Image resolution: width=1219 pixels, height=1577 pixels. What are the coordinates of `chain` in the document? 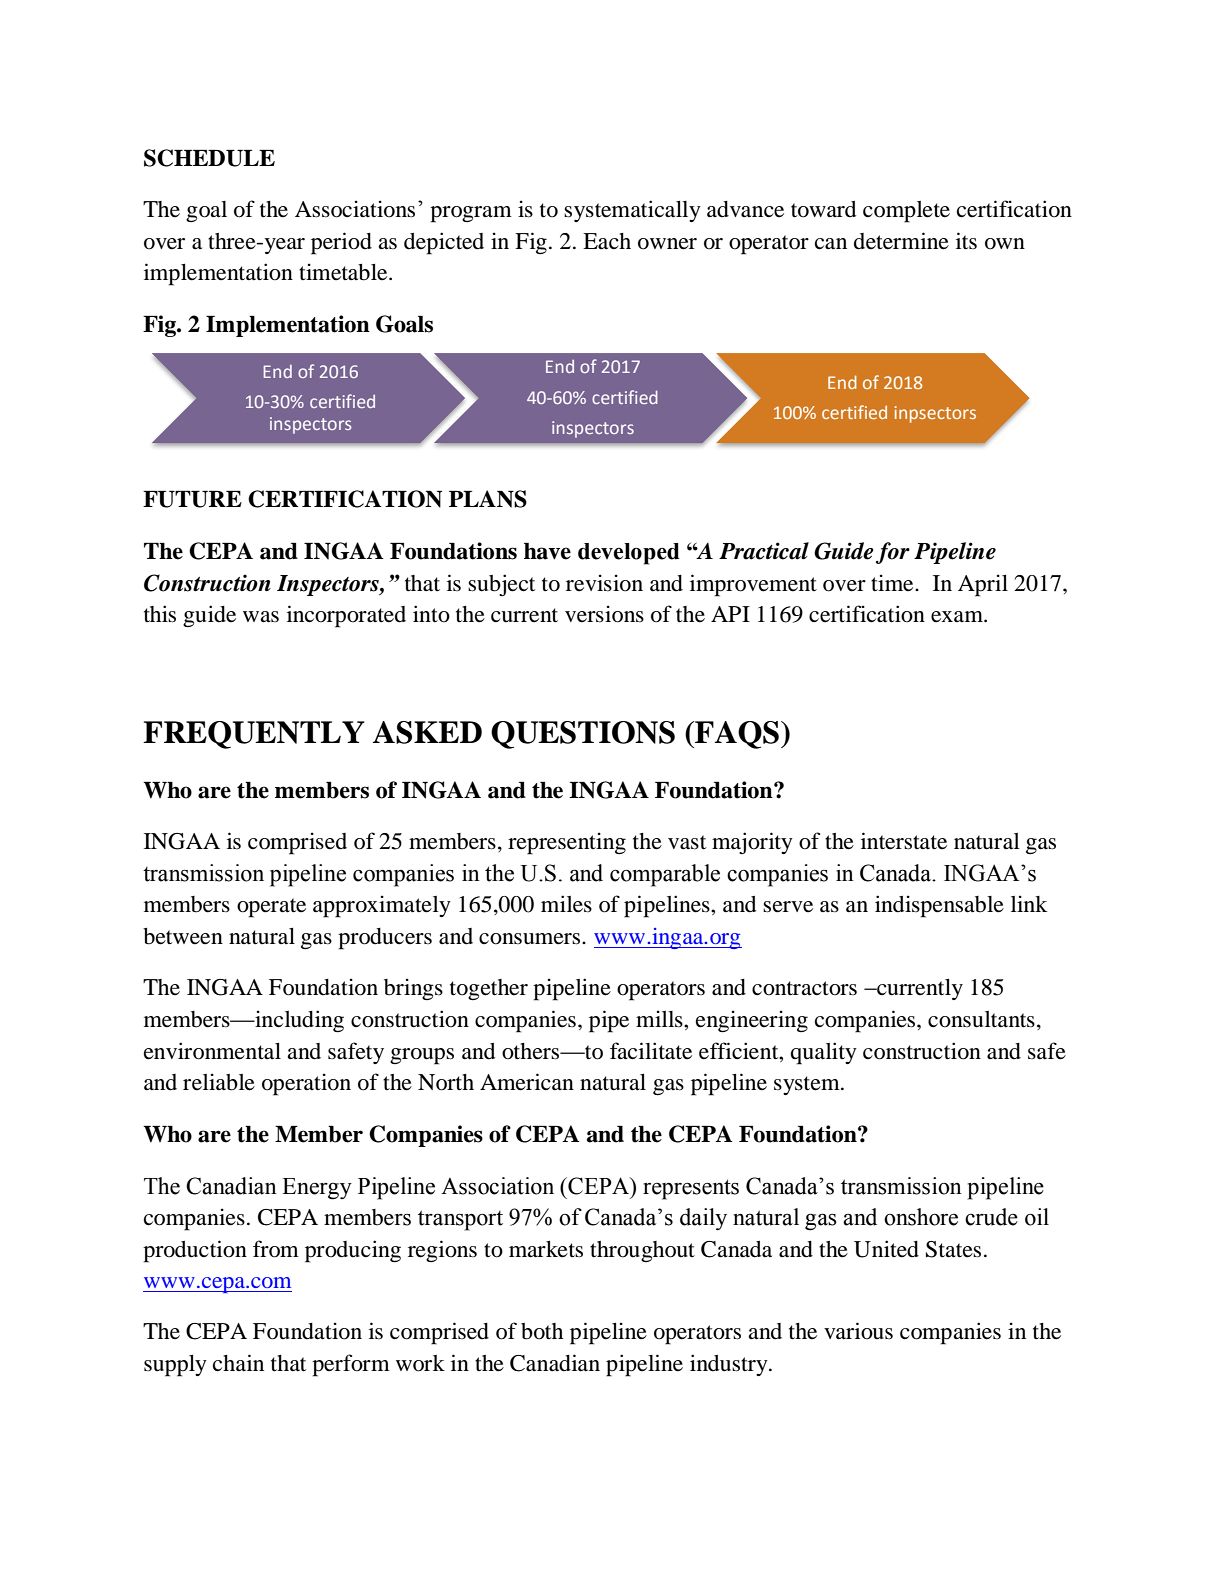 It's located at (238, 1363).
